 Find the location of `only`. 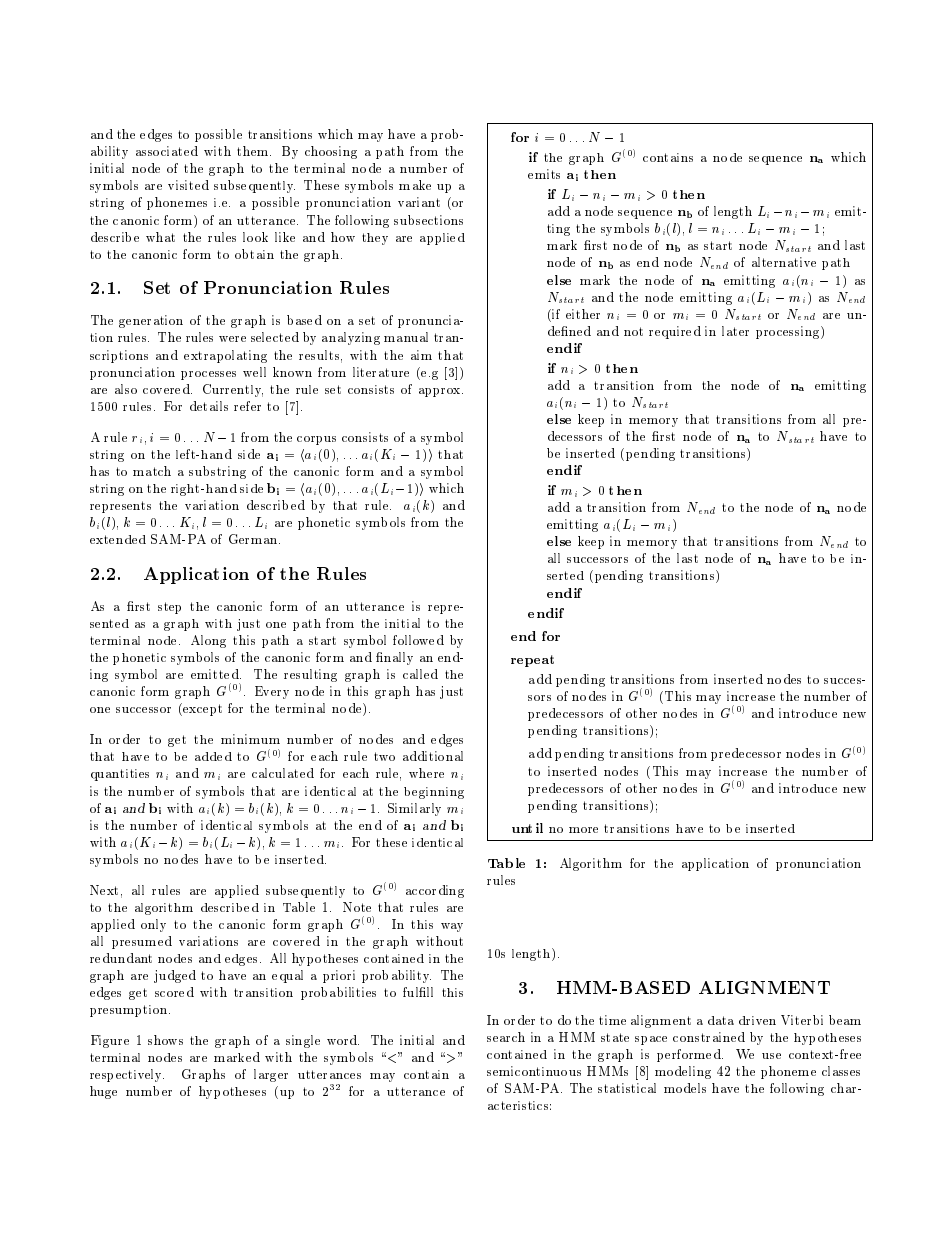

only is located at coordinates (153, 925).
